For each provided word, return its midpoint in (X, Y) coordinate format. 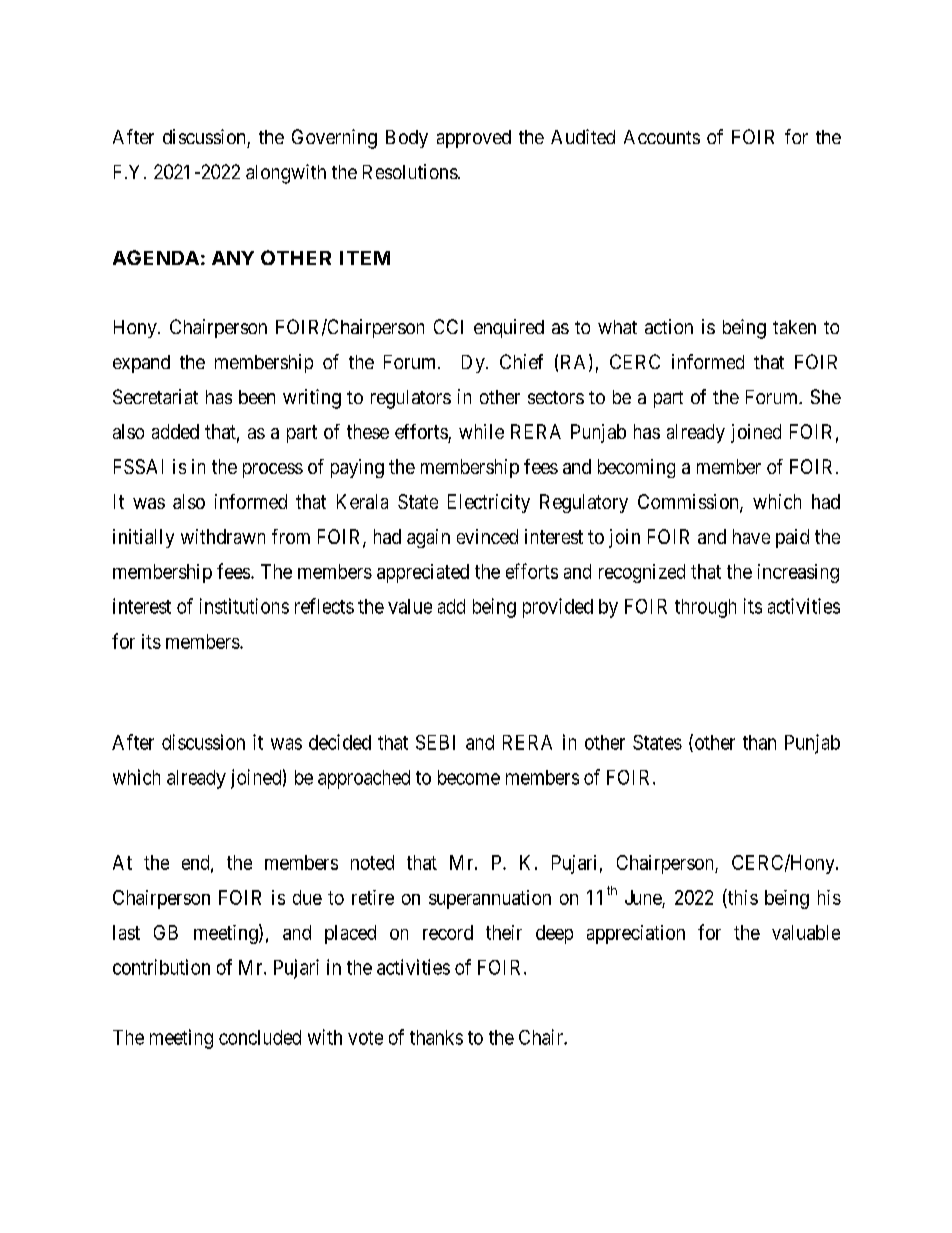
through (705, 608)
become (469, 777)
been (257, 397)
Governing (334, 139)
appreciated (423, 573)
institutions (244, 606)
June (643, 897)
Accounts (662, 137)
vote (365, 1038)
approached (364, 779)
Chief (521, 361)
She (826, 396)
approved (474, 139)
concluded (260, 1037)
